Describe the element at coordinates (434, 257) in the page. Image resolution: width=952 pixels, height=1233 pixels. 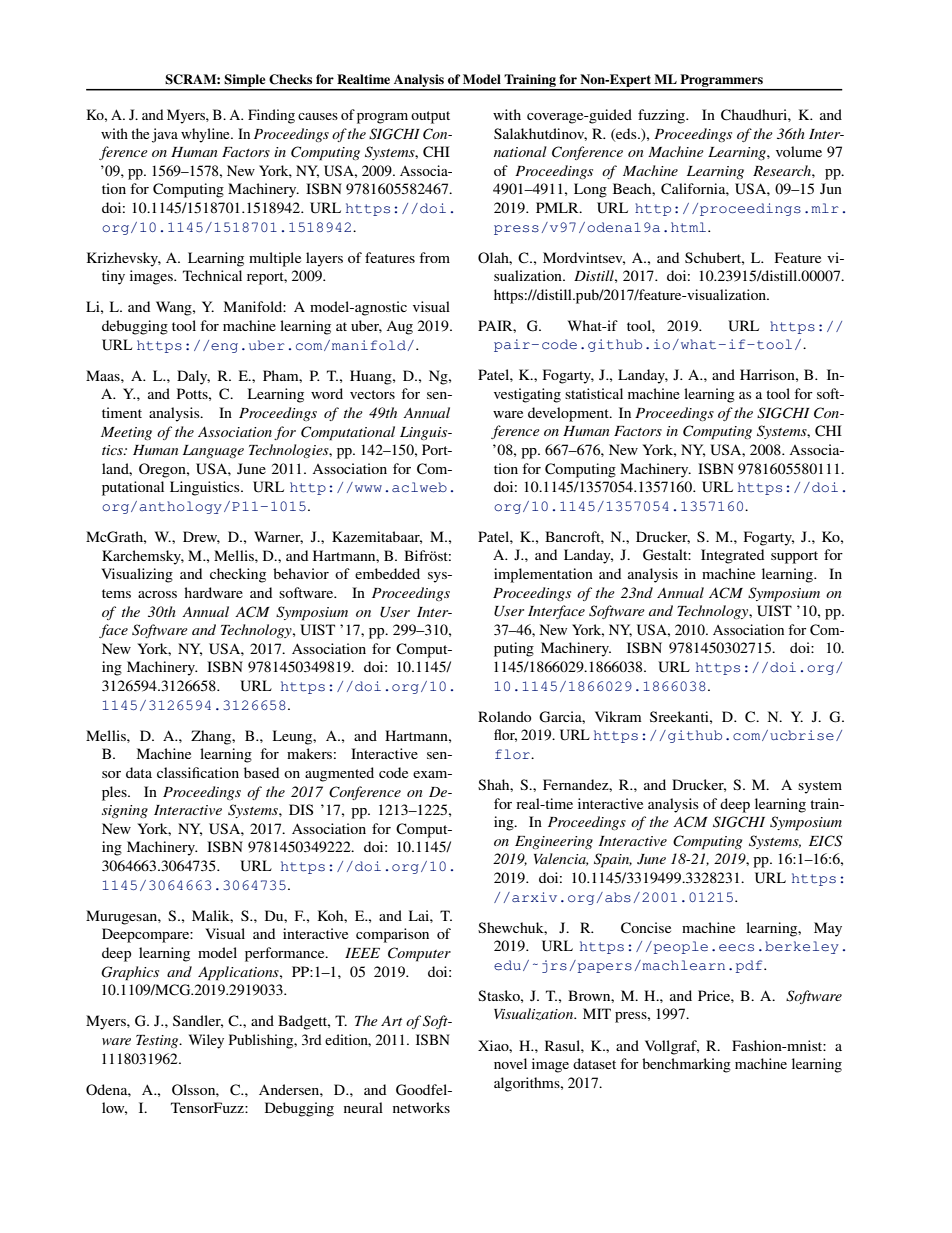
I see `from` at that location.
